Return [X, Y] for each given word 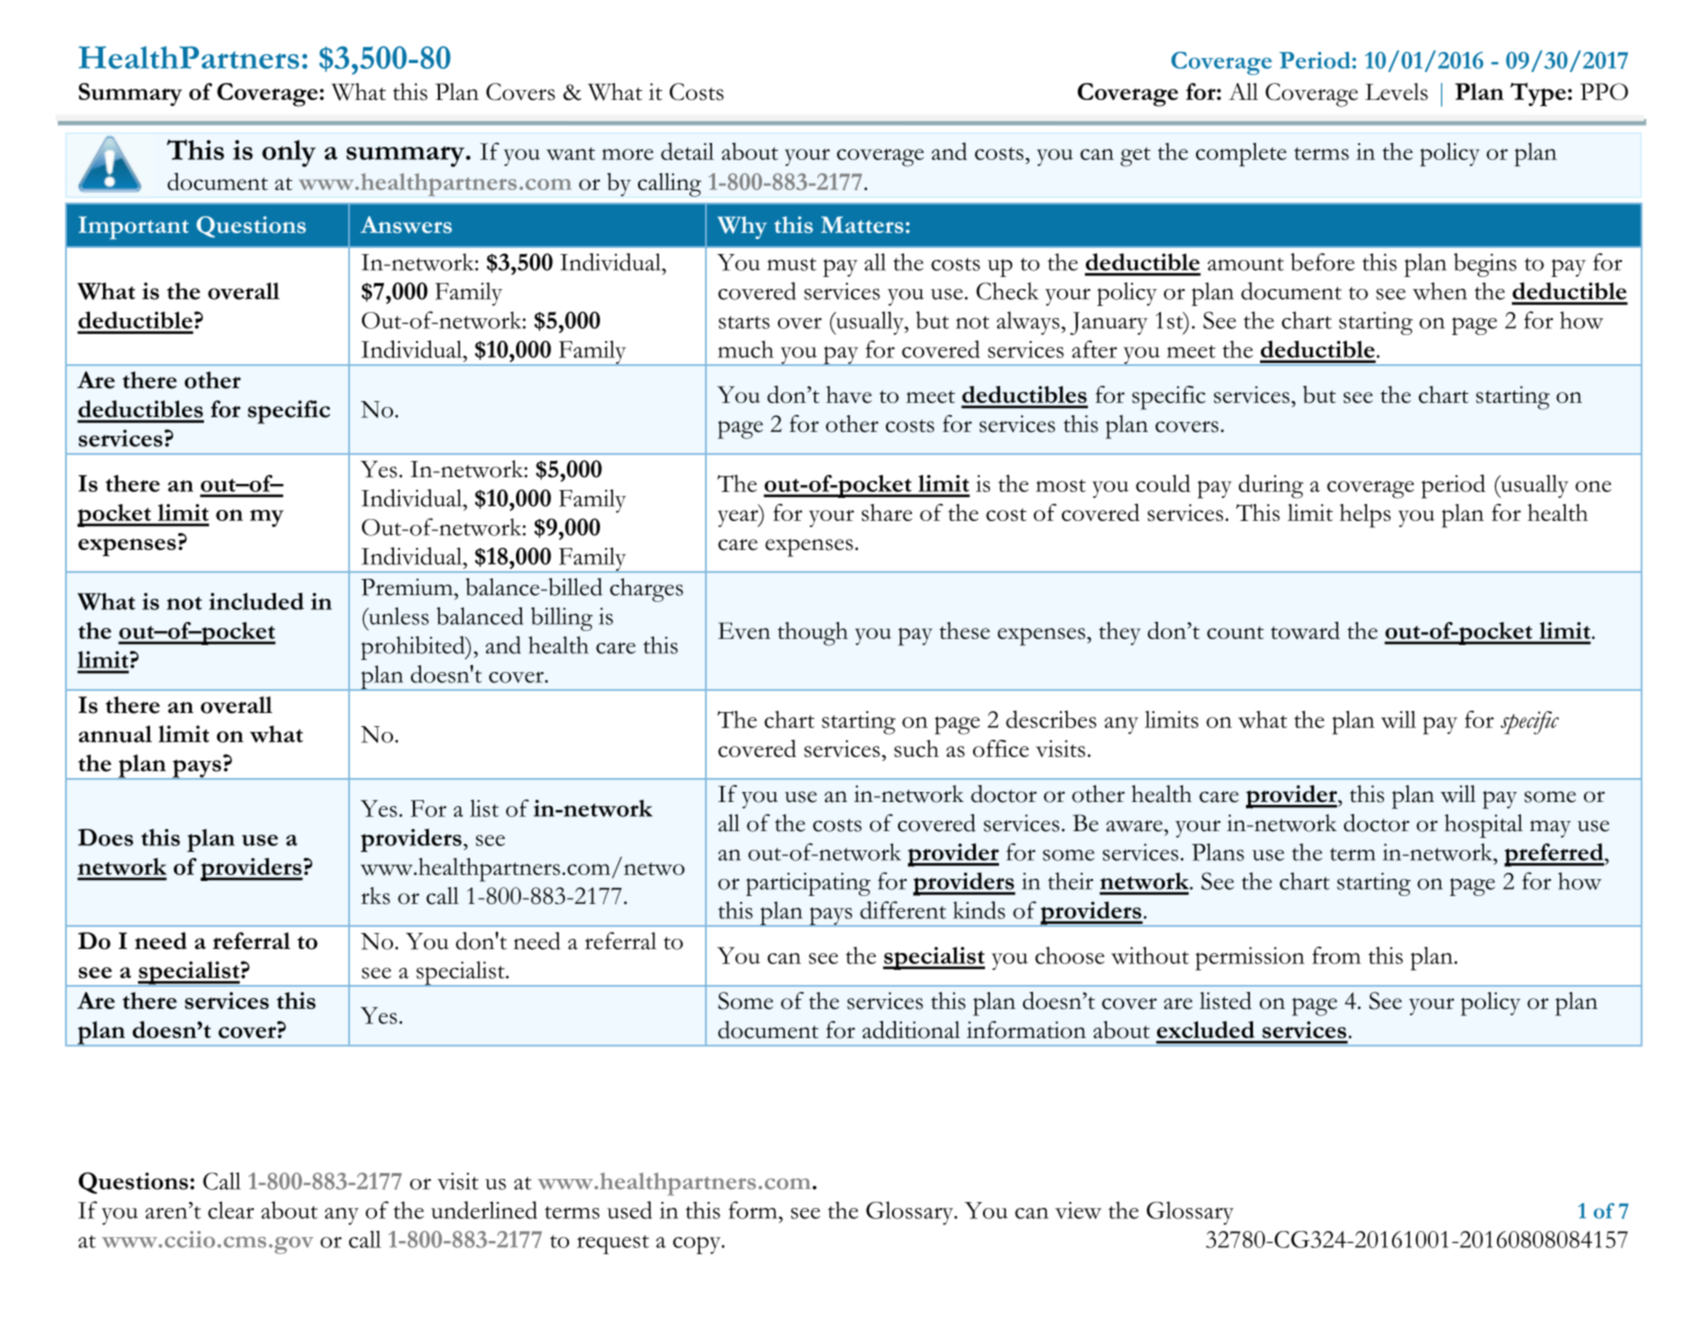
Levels [1396, 92]
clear [231, 1210]
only [289, 153]
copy [698, 1245]
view [1078, 1210]
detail [687, 151]
